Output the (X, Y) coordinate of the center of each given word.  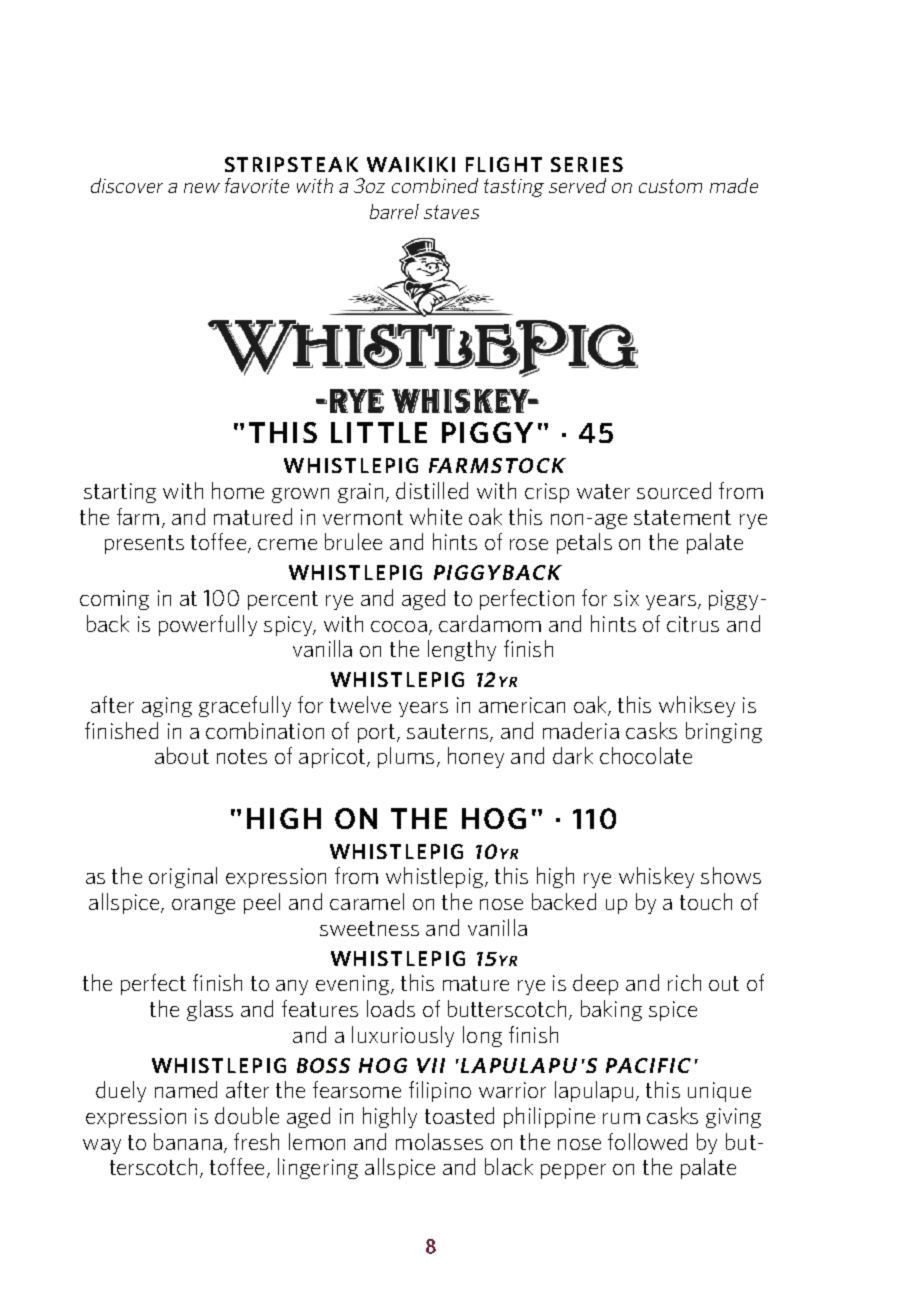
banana (188, 1141)
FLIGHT (504, 164)
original (183, 877)
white (436, 516)
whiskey (656, 877)
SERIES (587, 164)
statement (682, 517)
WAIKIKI (411, 164)
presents (144, 544)
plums (406, 757)
